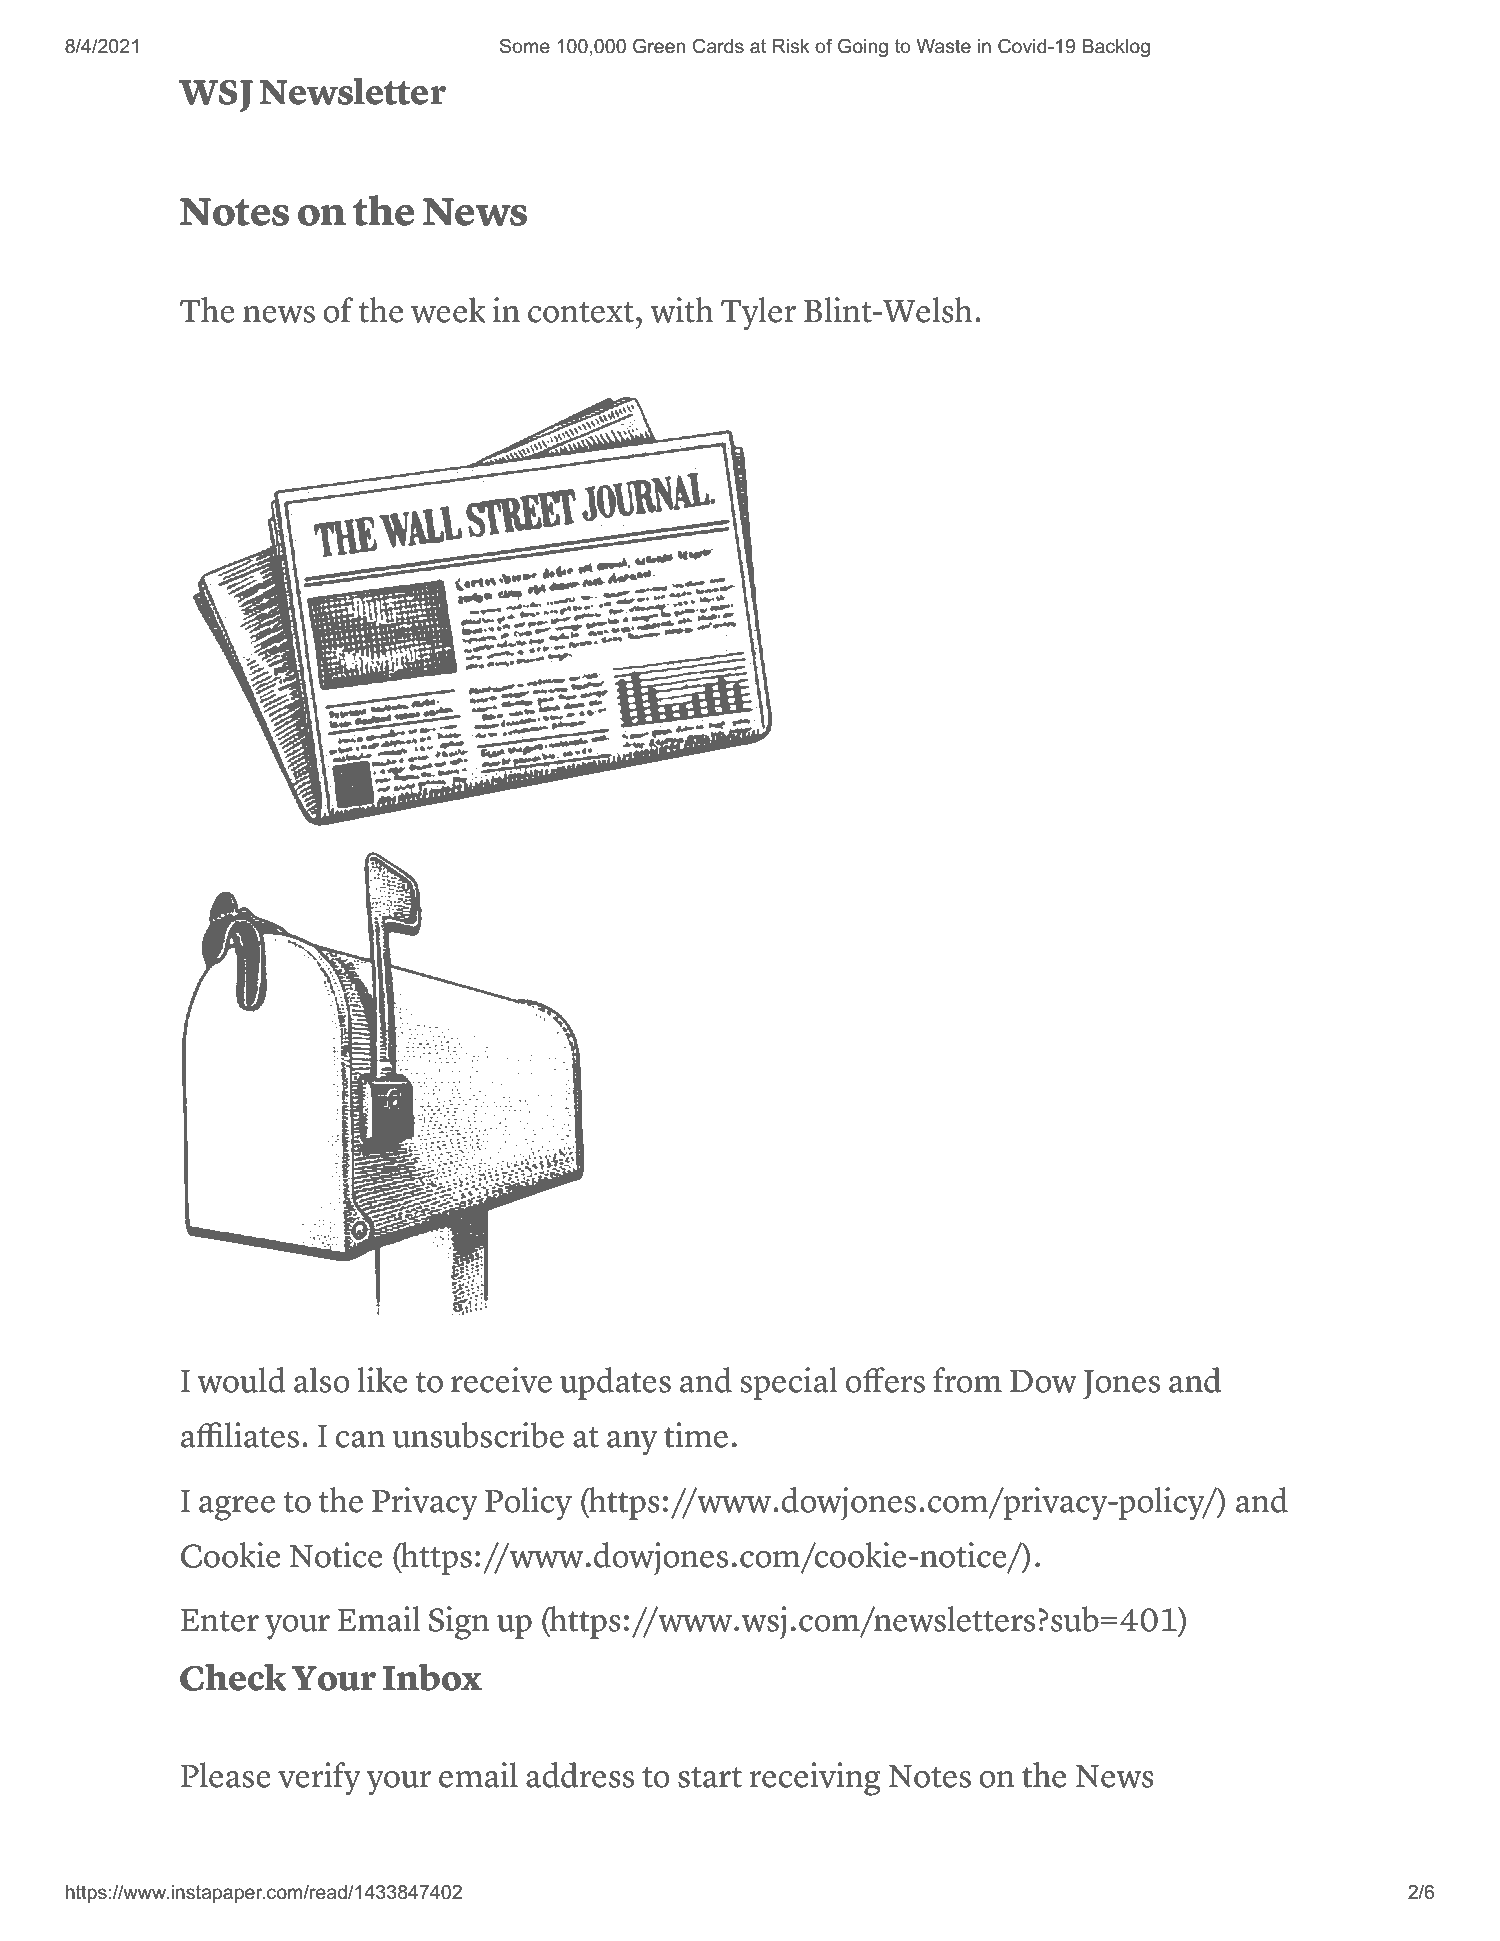 Image resolution: width=1500 pixels, height=1941 pixels. What do you see at coordinates (525, 46) in the page?
I see `Some` at bounding box center [525, 46].
